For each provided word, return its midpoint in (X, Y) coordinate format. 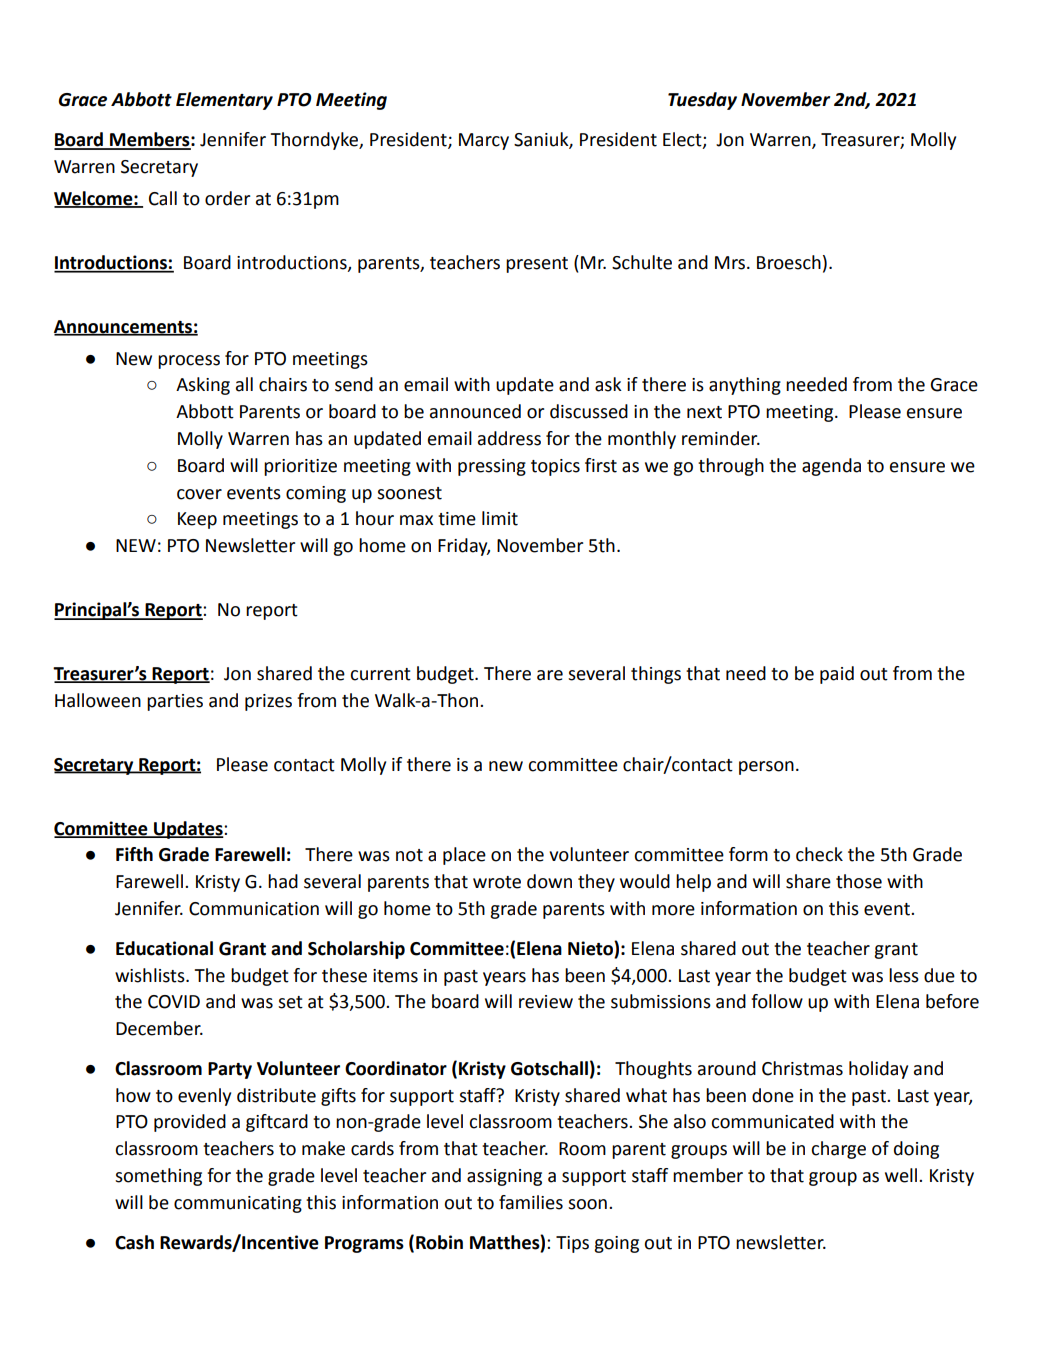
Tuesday (702, 101)
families (531, 1202)
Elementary (224, 101)
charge (838, 1150)
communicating (238, 1204)
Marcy (484, 141)
